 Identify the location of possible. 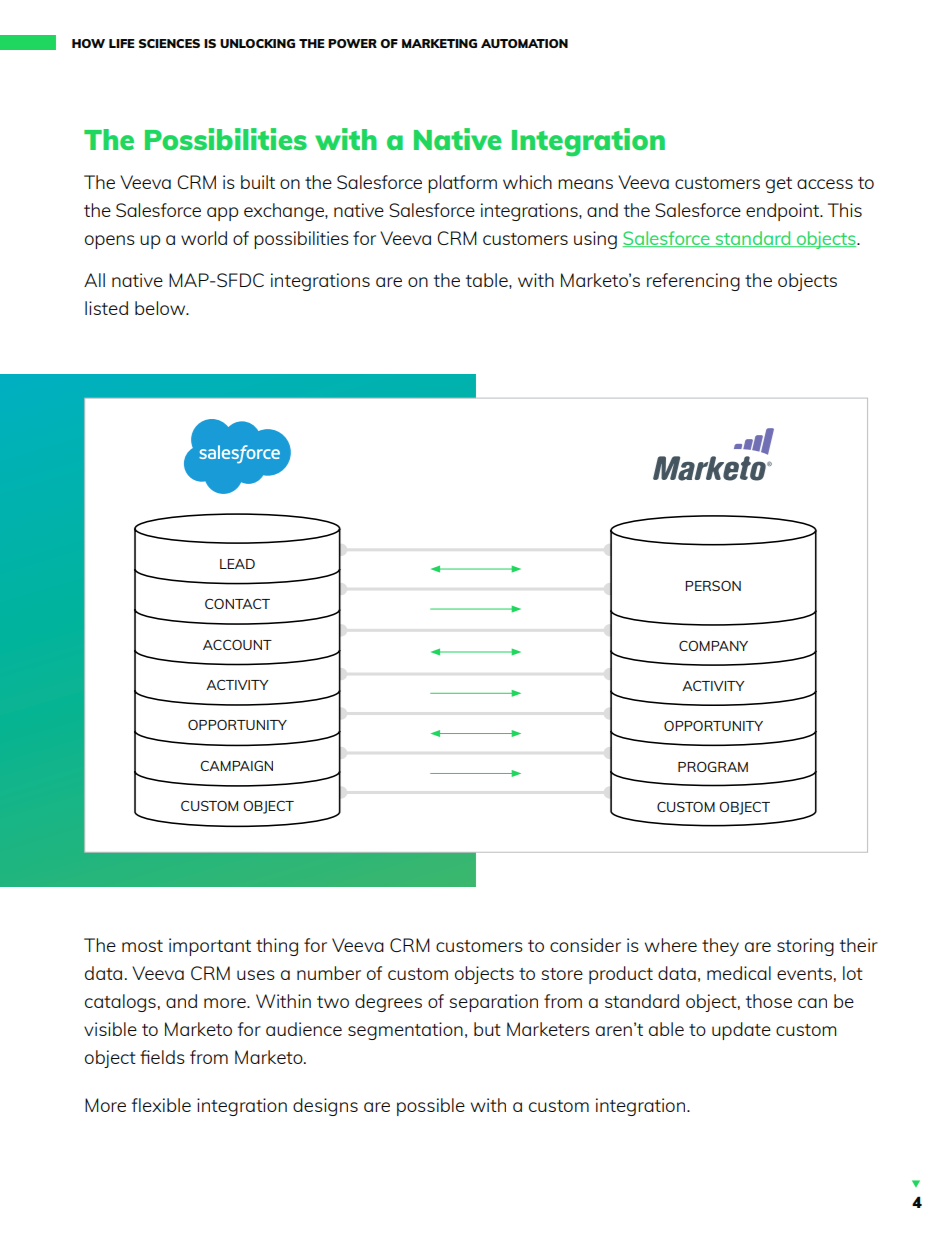
(431, 1107).
